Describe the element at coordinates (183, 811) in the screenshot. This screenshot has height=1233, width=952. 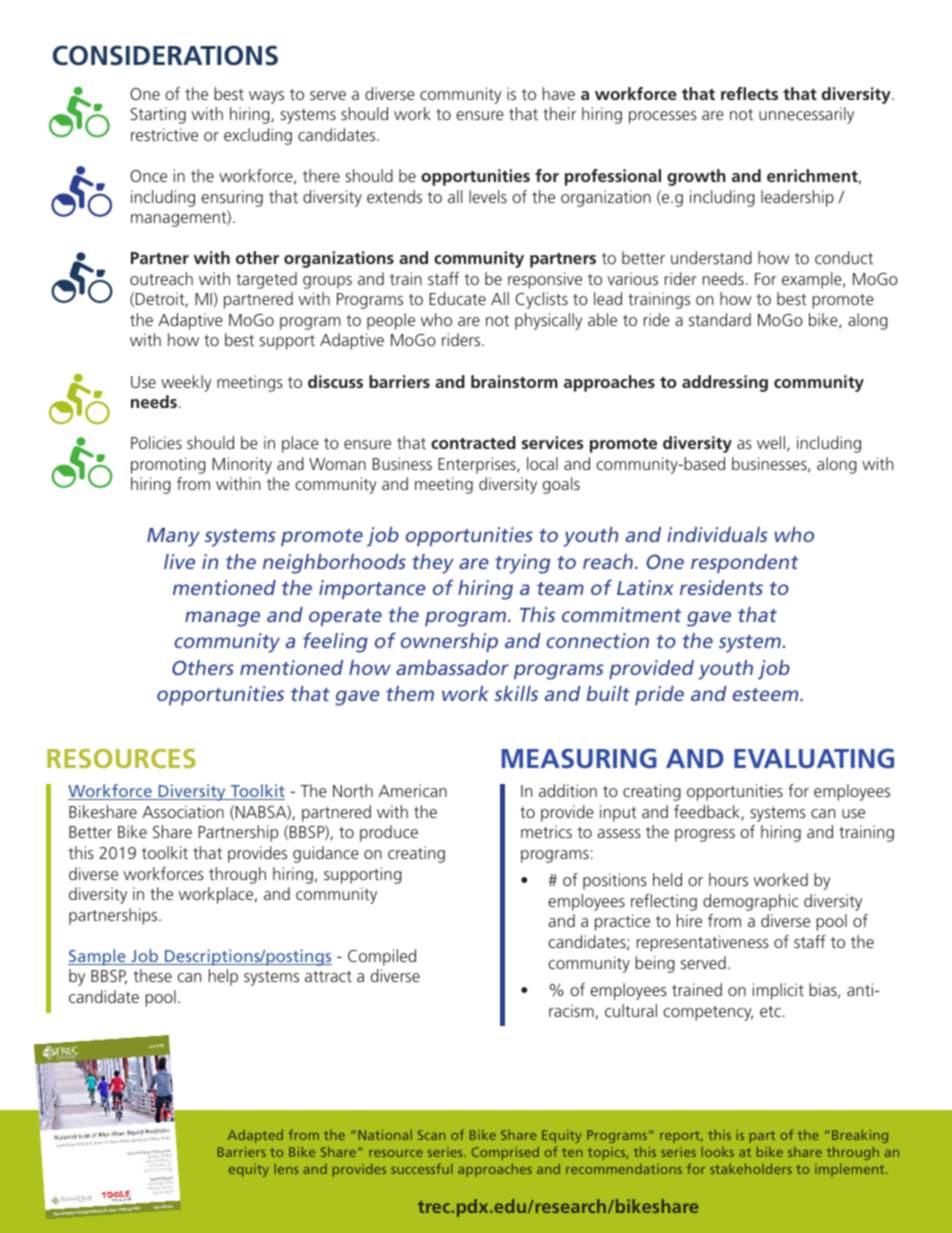
I see `Association` at that location.
